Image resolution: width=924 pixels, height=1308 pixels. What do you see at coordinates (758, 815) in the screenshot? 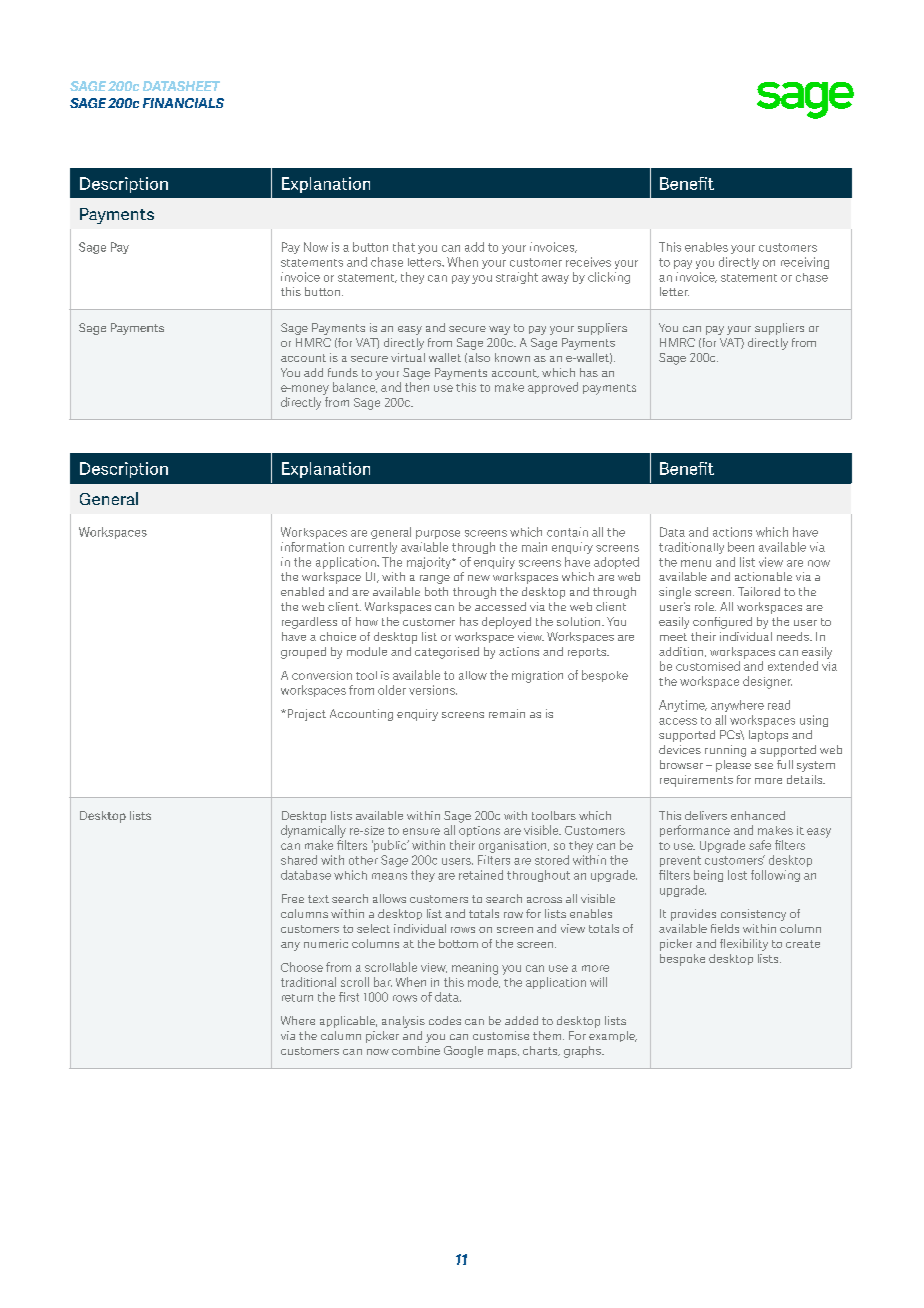
I see `enhanced` at bounding box center [758, 815].
